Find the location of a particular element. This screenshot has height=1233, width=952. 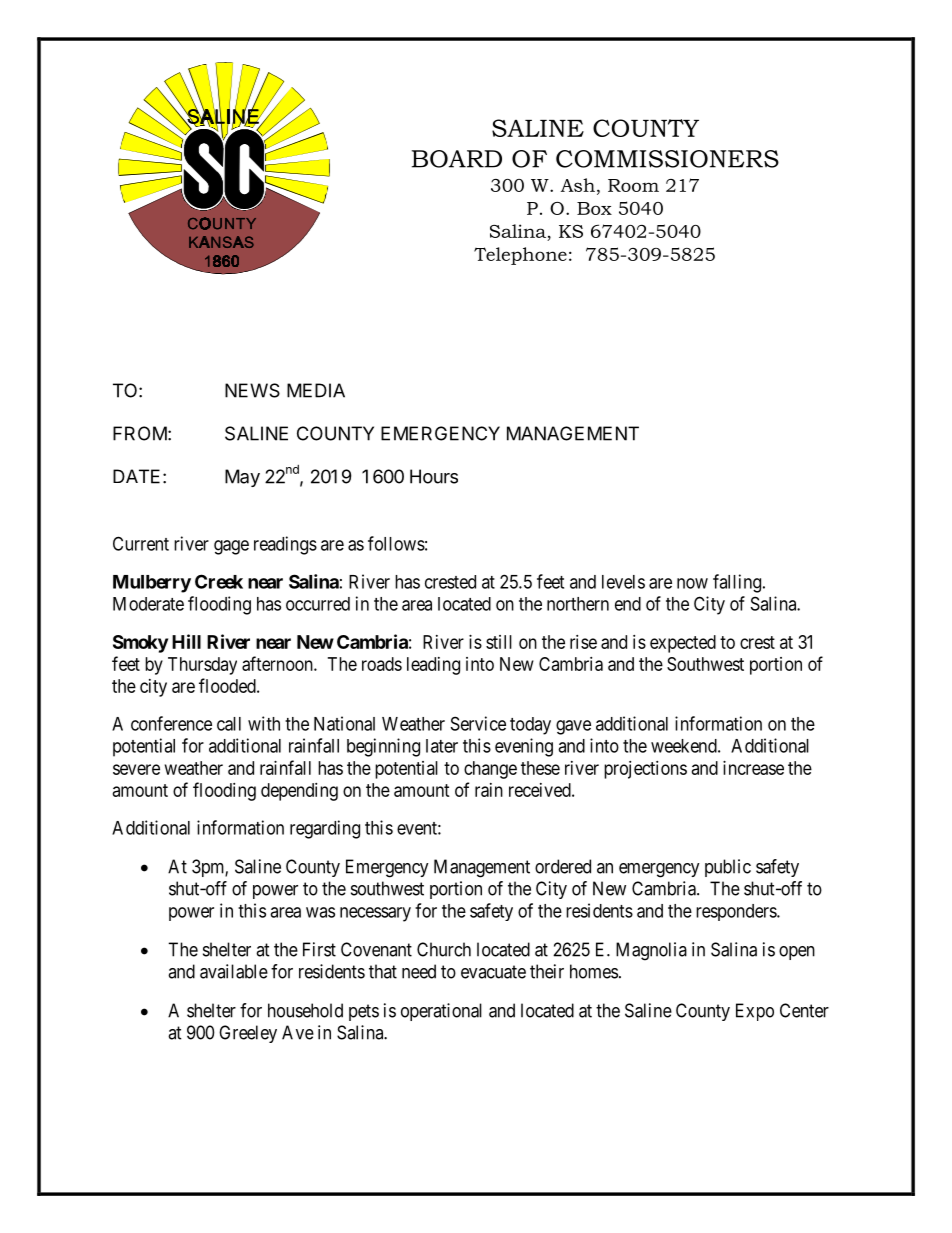

Telephone is located at coordinates (520, 256).
